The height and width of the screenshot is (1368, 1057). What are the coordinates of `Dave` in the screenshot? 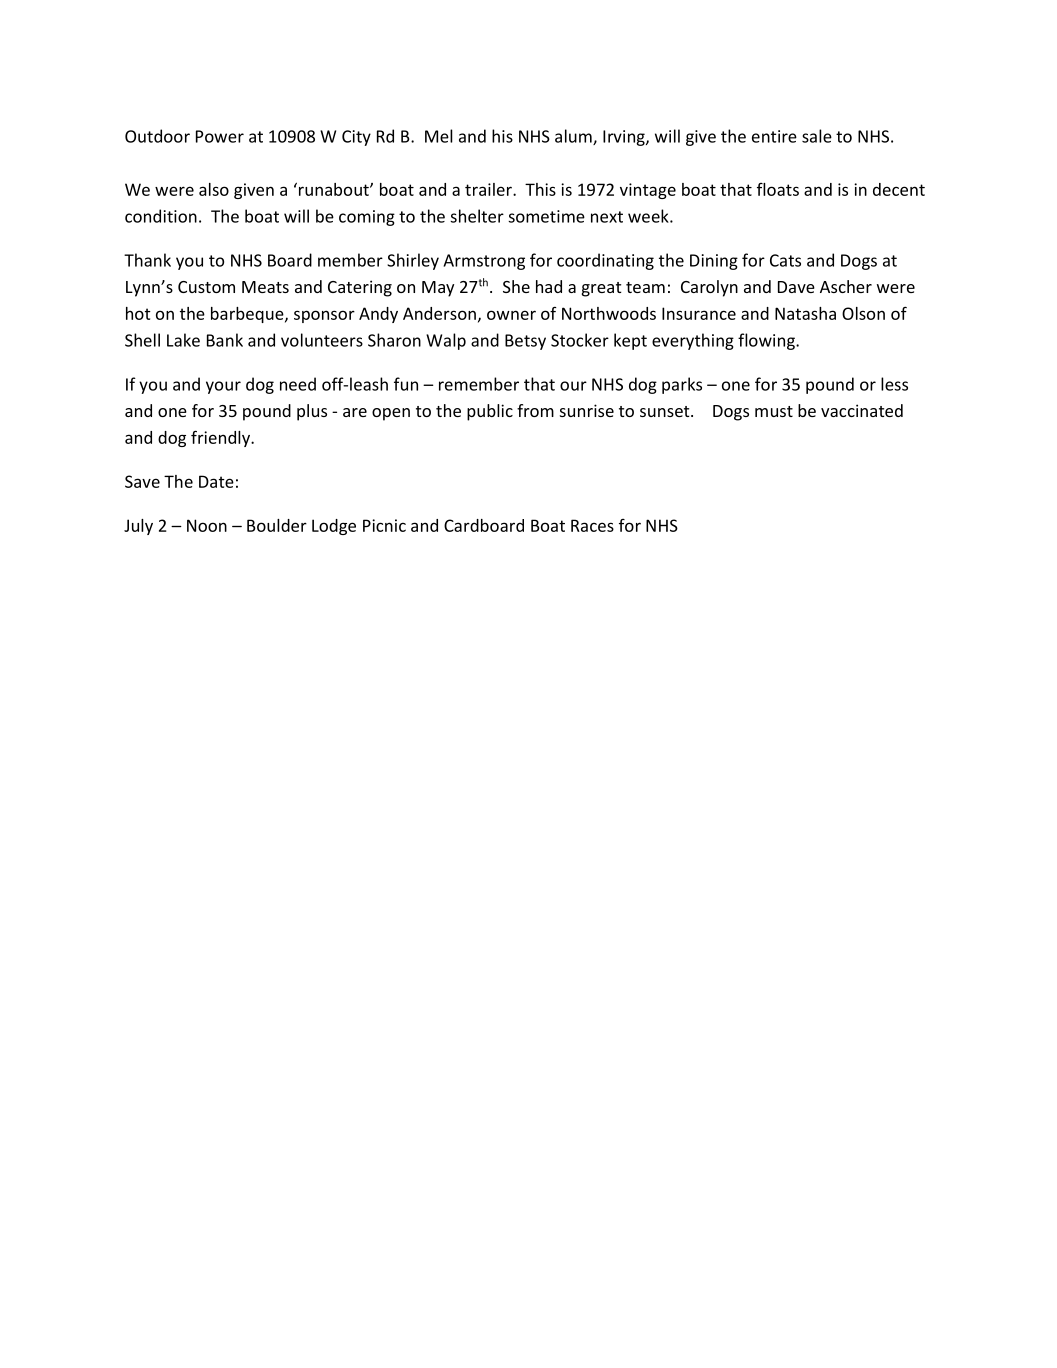 It's located at (796, 287).
